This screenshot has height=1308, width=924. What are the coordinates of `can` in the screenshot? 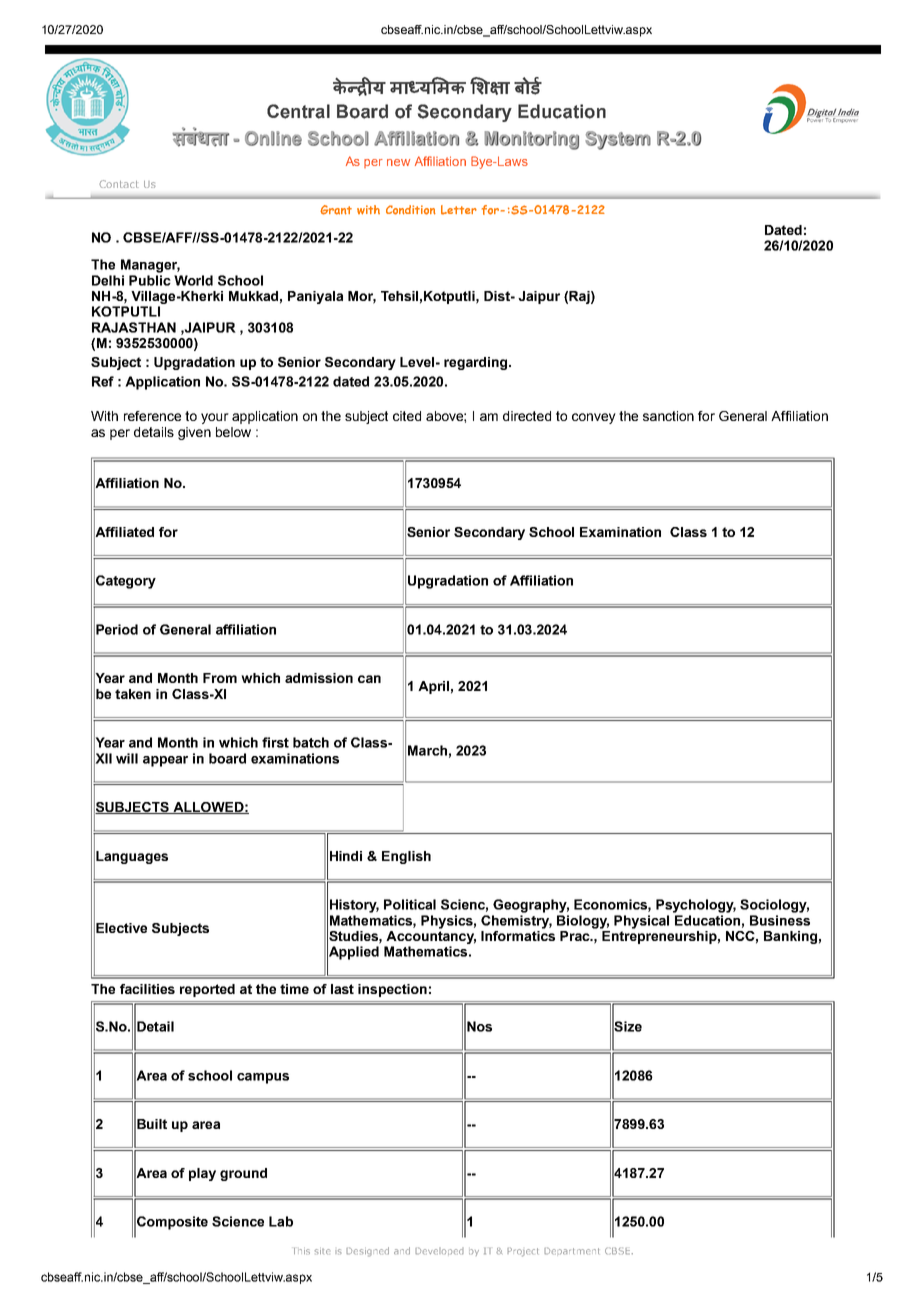 It's located at (369, 679).
